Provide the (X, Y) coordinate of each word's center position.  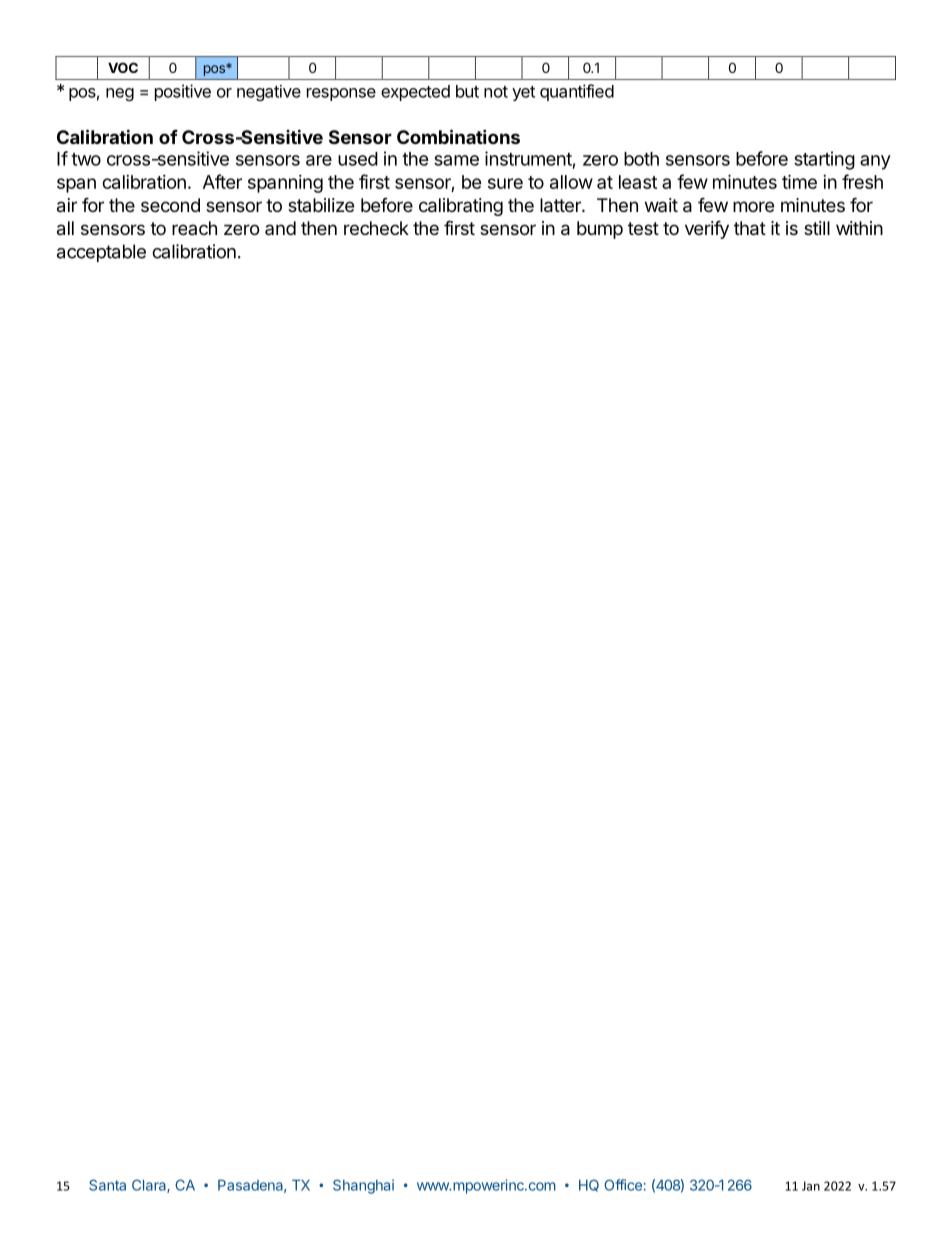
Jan (811, 1186)
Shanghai (363, 1186)
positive (183, 92)
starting (824, 160)
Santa (107, 1185)
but (467, 91)
